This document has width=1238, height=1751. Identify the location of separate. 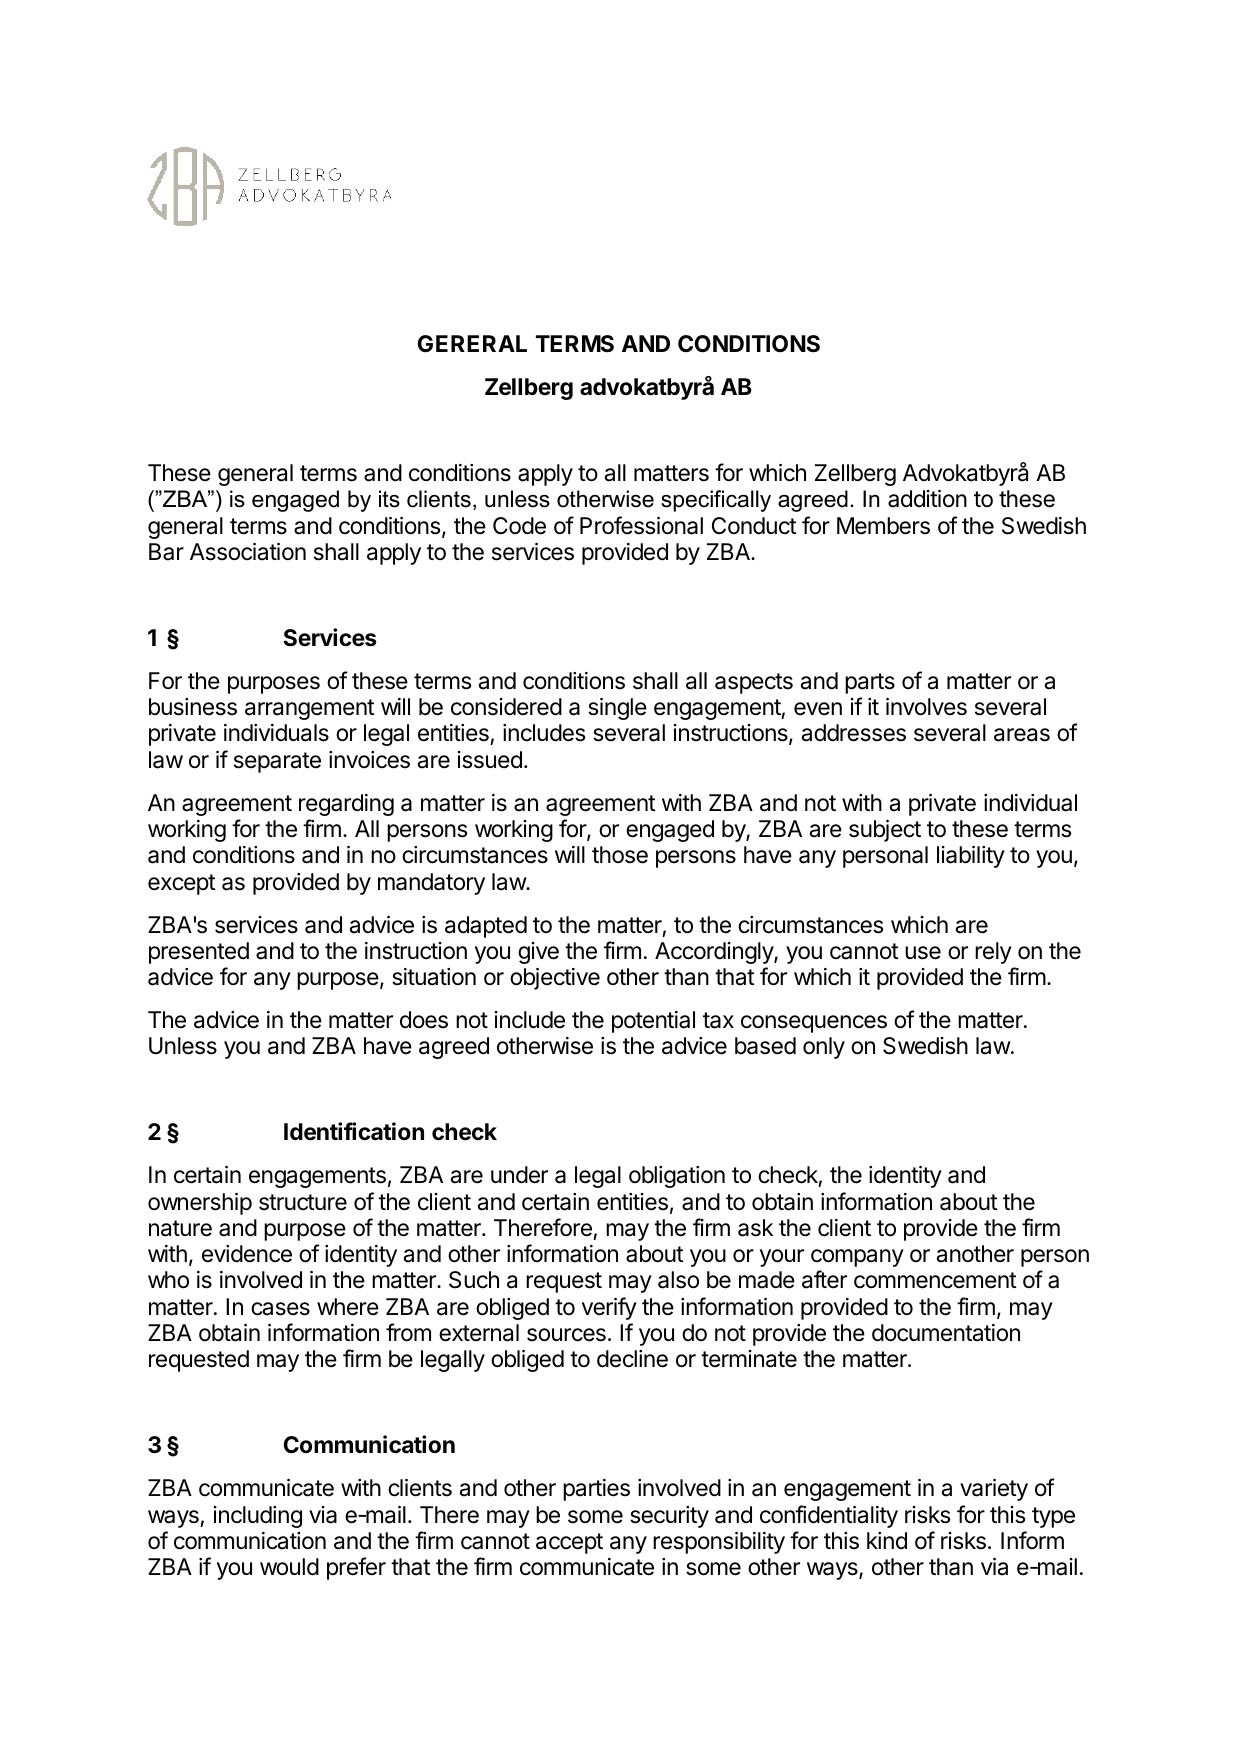
(277, 762).
